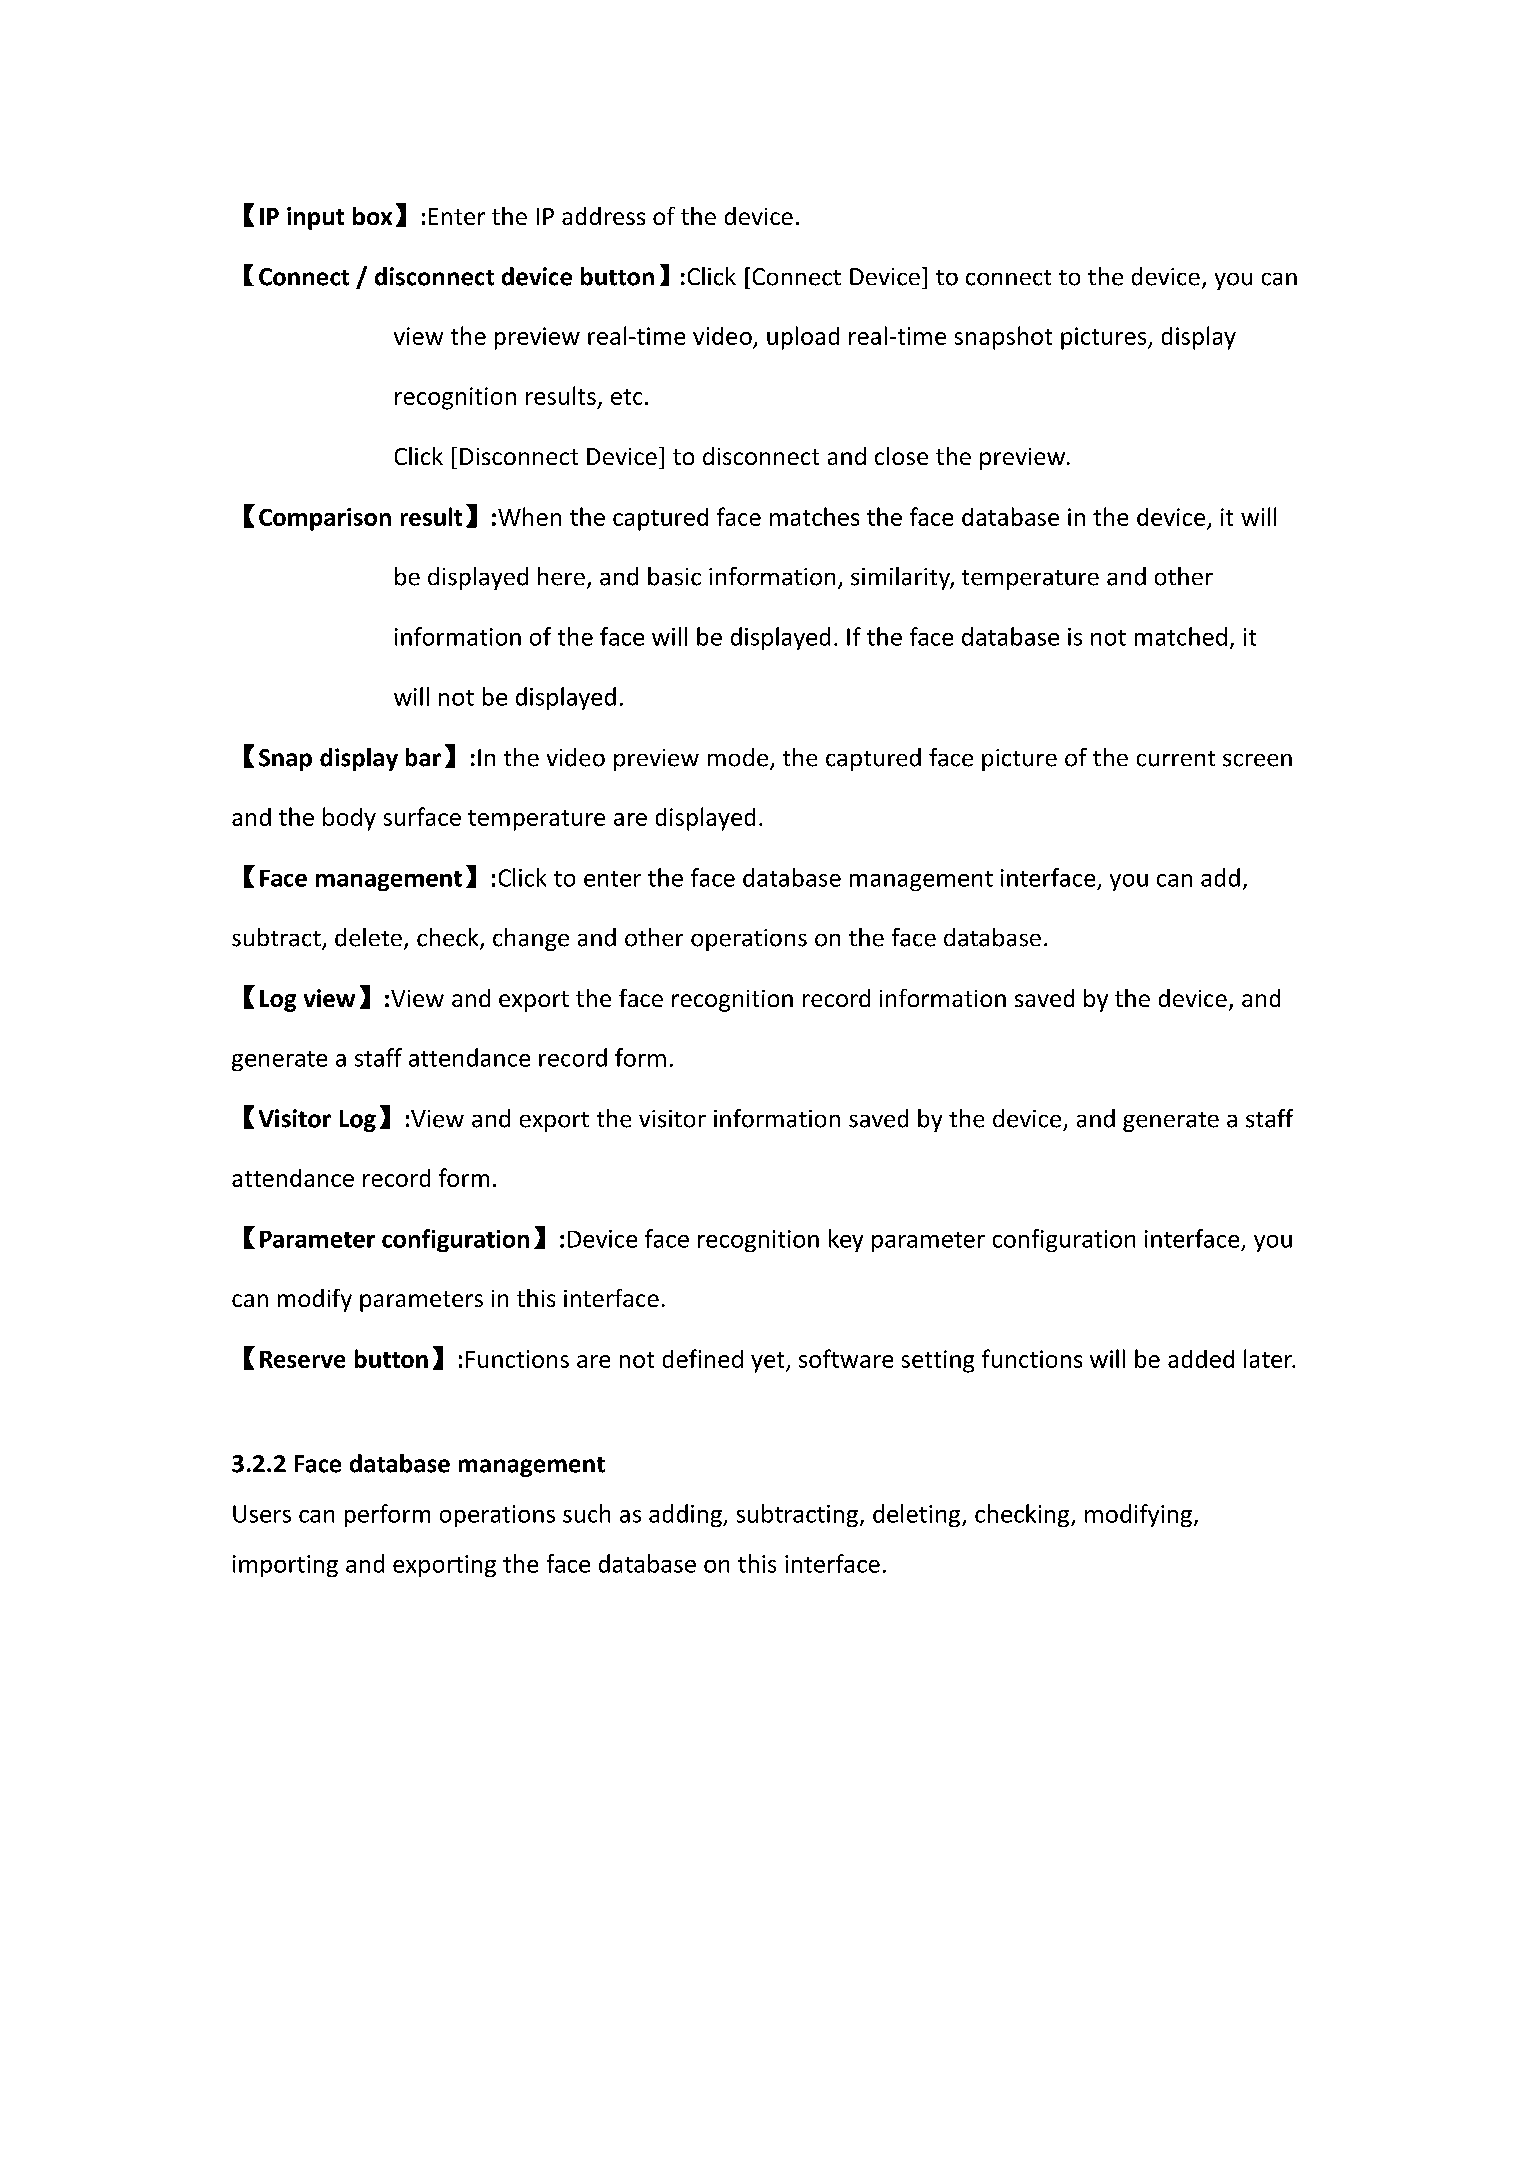 The width and height of the screenshot is (1530, 2164). Describe the element at coordinates (1176, 759) in the screenshot. I see `current` at that location.
